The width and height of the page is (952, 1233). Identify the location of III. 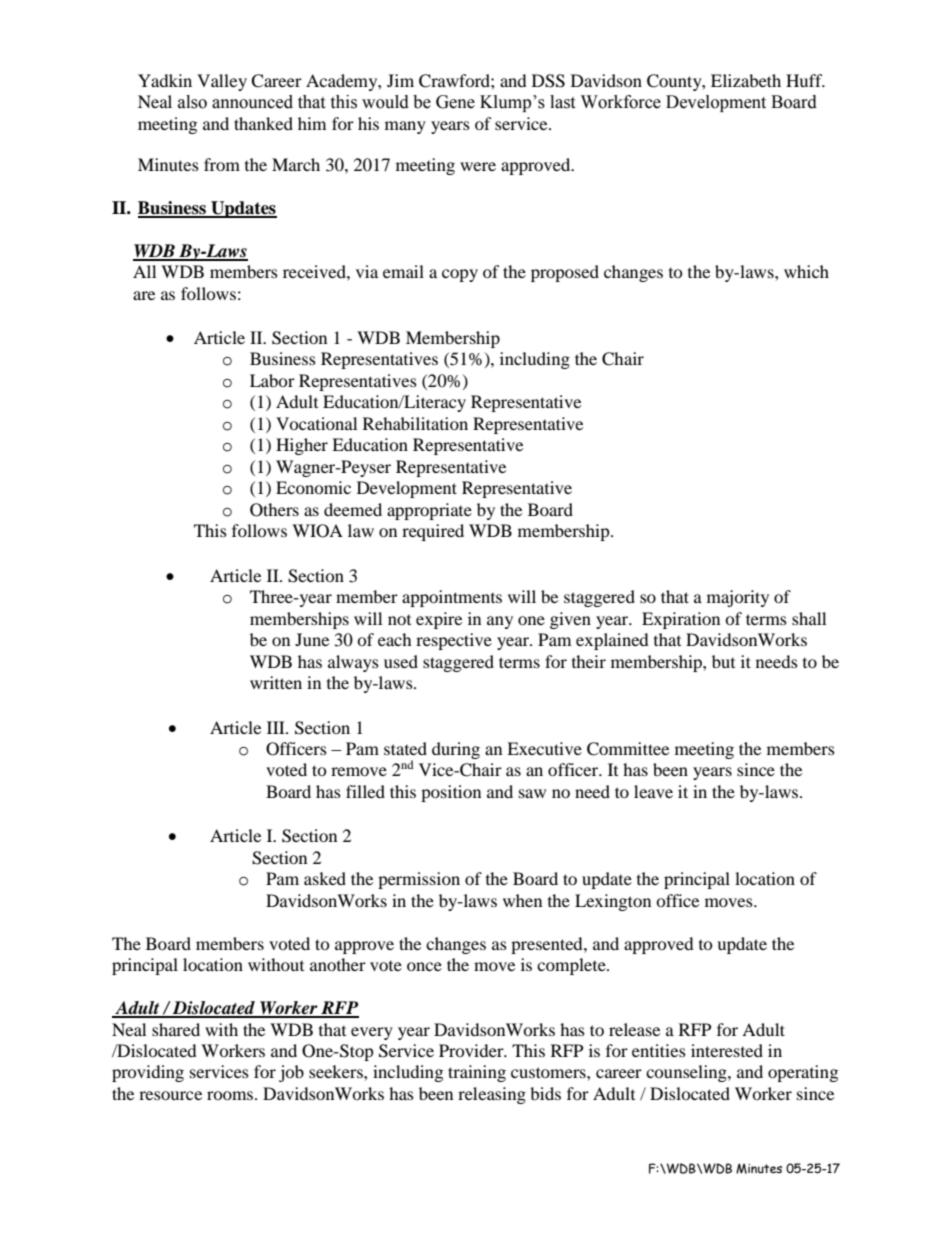
(277, 727).
